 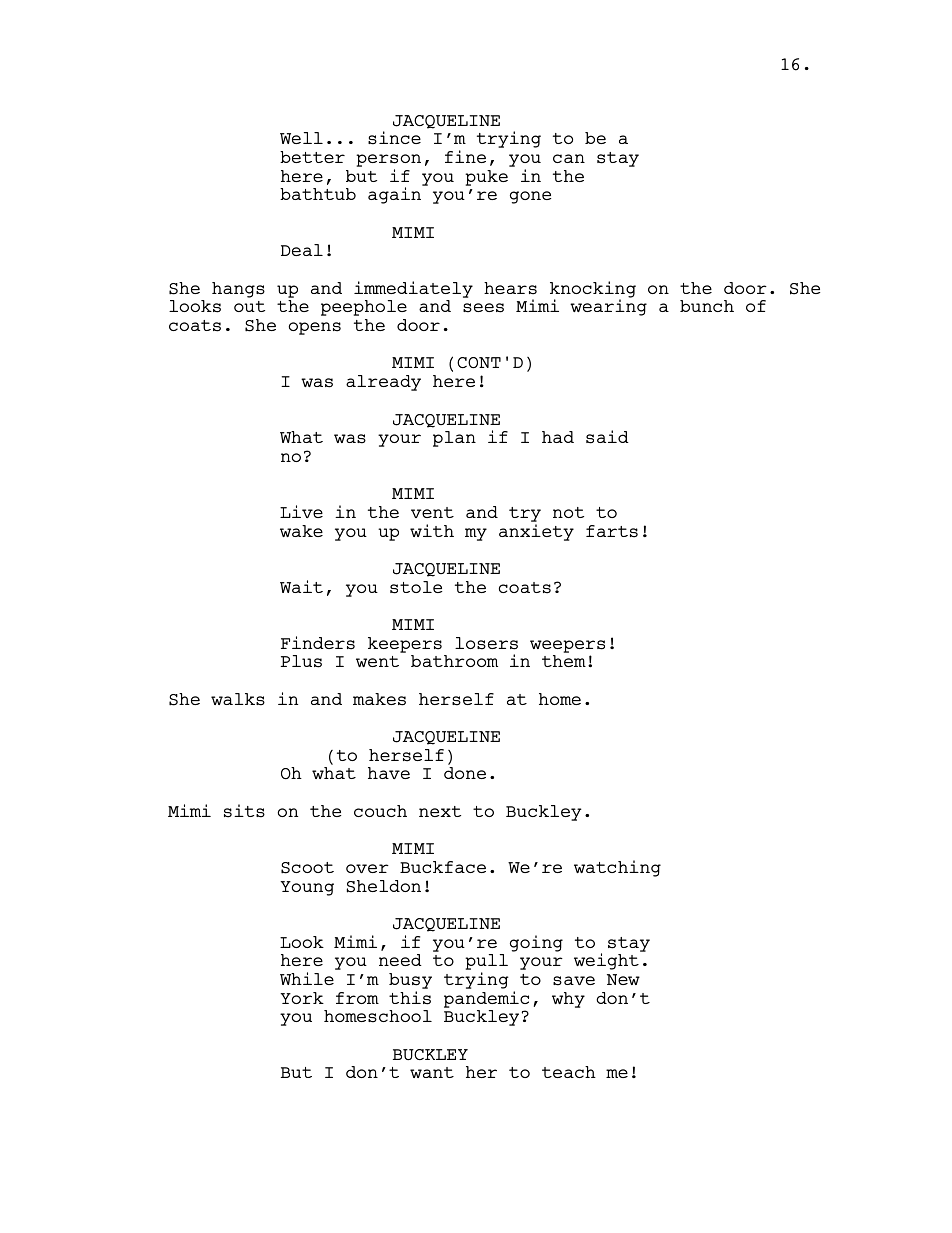 I want to click on losers, so click(x=486, y=643).
